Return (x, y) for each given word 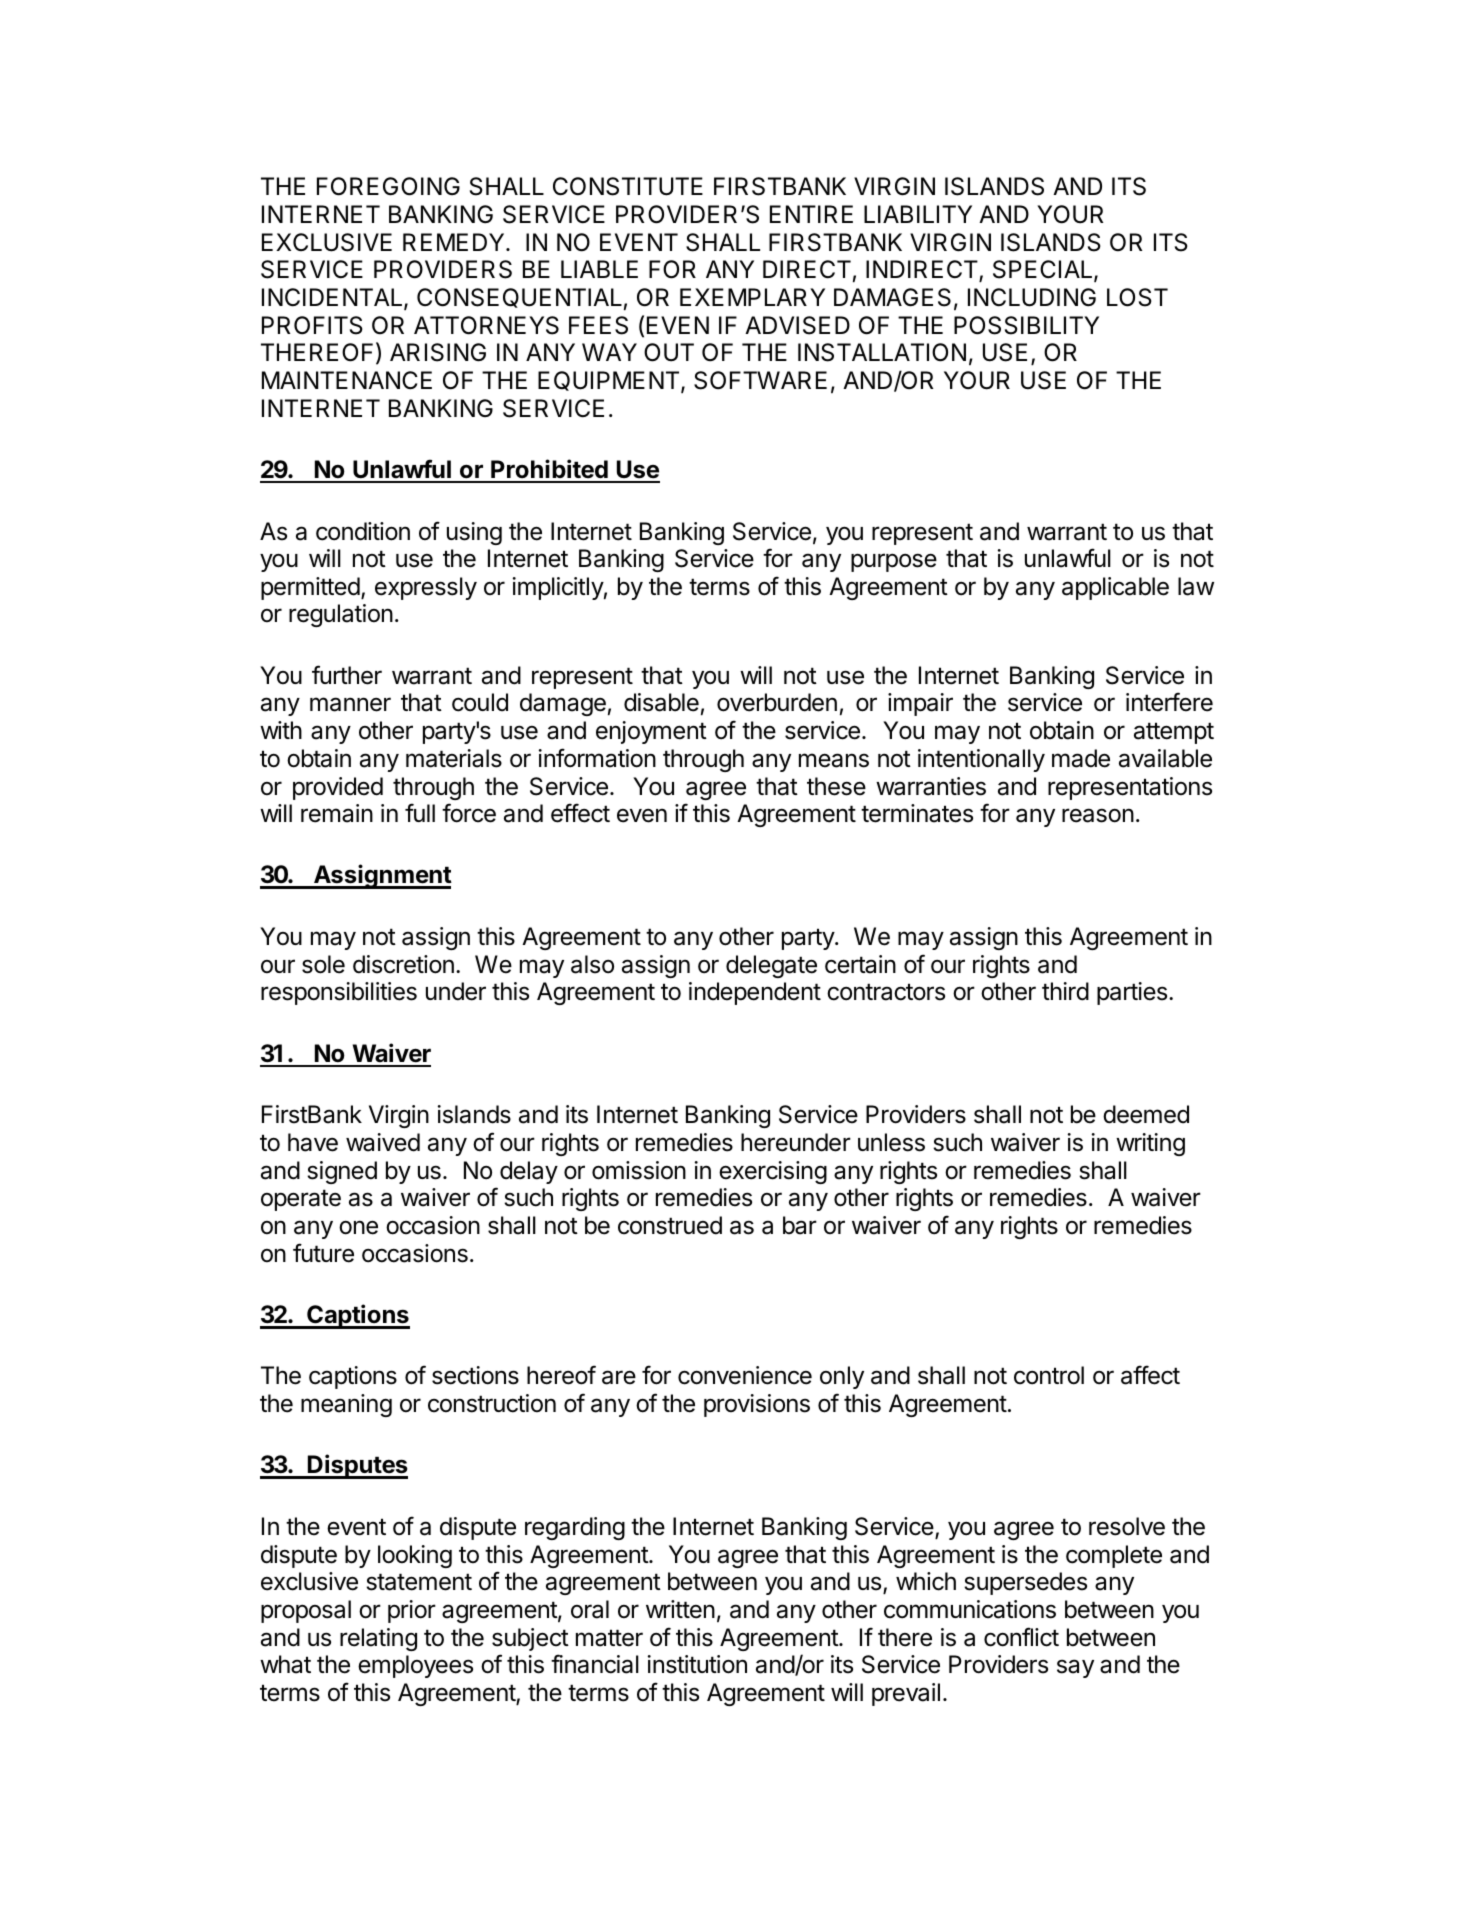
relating (378, 1639)
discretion (403, 964)
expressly (426, 588)
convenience (745, 1375)
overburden (777, 702)
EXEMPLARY (752, 297)
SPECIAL (1044, 270)
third (1065, 991)
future (323, 1253)
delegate (771, 966)
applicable (1115, 588)
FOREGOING (388, 186)
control (1049, 1375)
